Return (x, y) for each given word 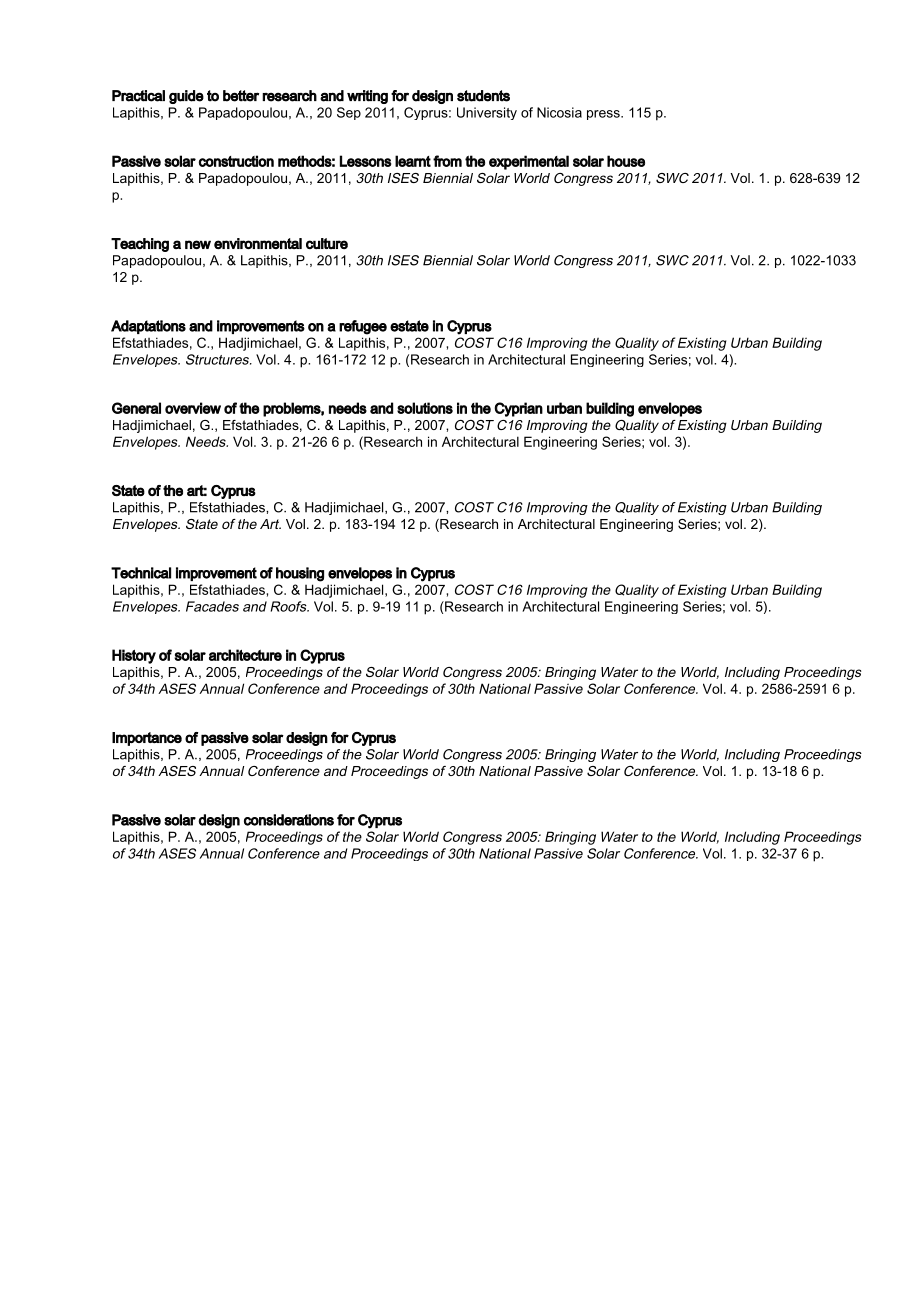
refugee (363, 327)
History (134, 656)
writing (367, 97)
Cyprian (518, 409)
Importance (147, 739)
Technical (141, 573)
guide (186, 97)
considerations (289, 820)
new (198, 244)
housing (300, 574)
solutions (425, 408)
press (604, 115)
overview (193, 408)
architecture (245, 655)
